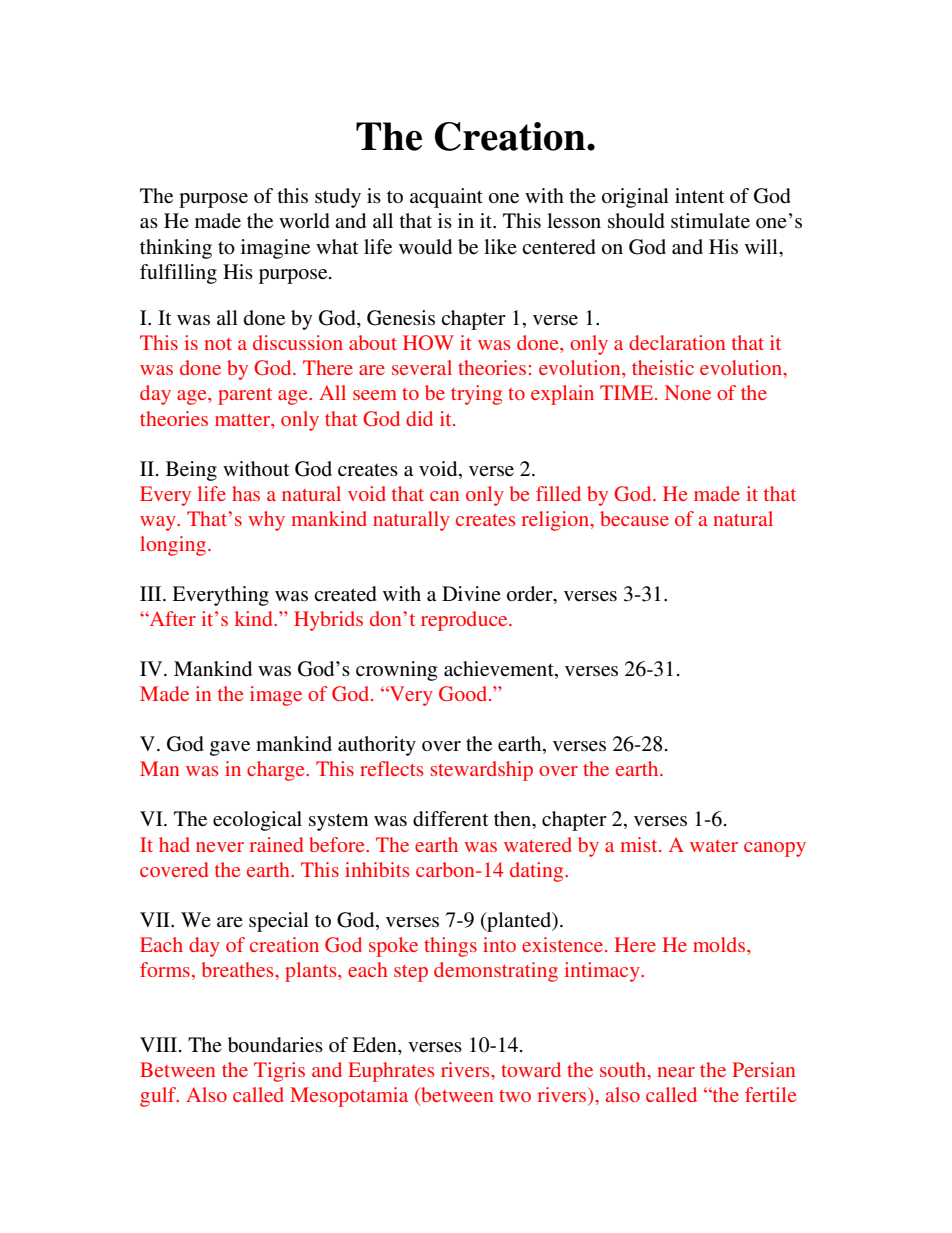 Image resolution: width=952 pixels, height=1233 pixels. I want to click on Tigris, so click(279, 1072).
